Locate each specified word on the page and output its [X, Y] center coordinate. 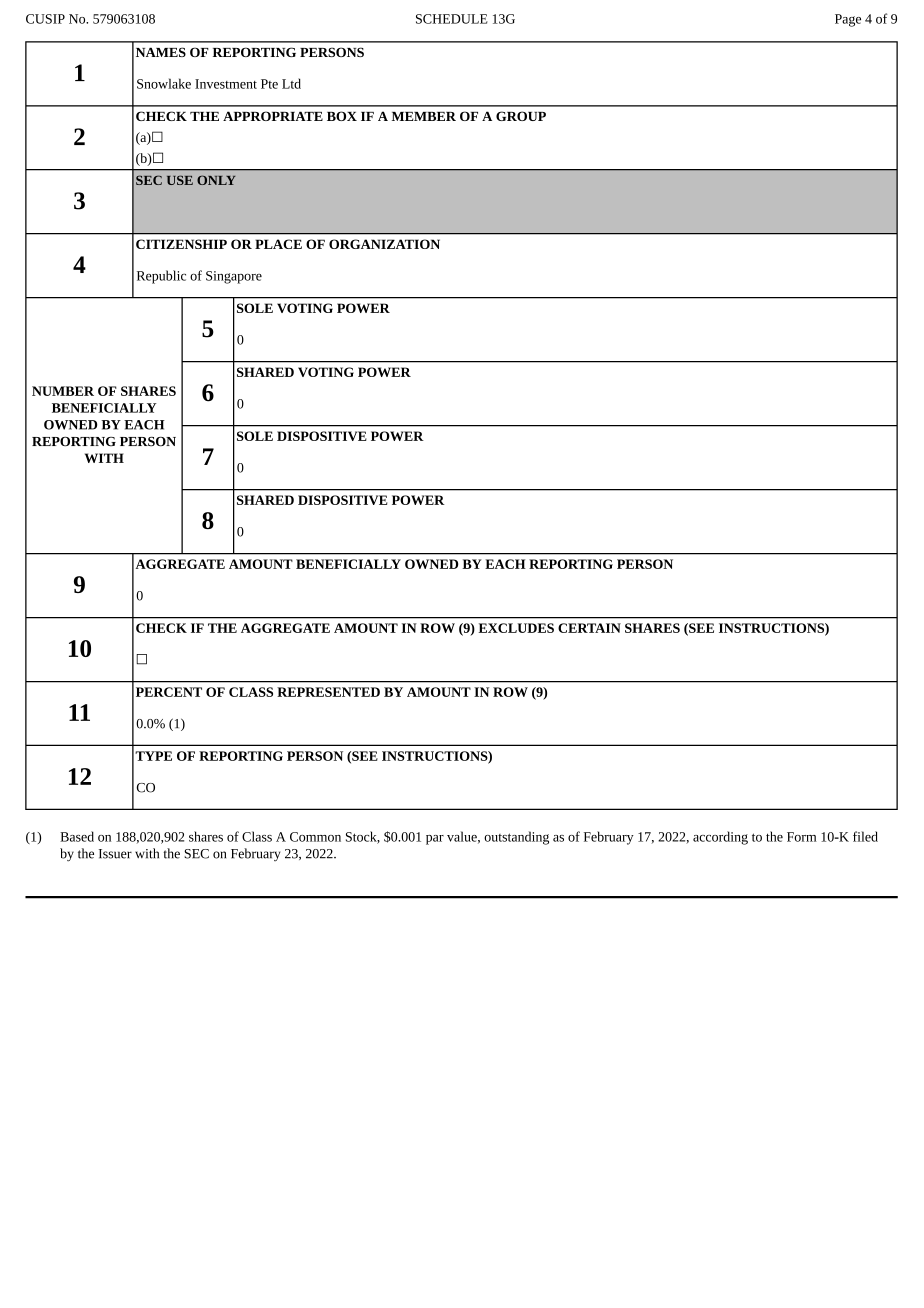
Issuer [115, 854]
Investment [226, 84]
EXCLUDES [516, 628]
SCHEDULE [452, 19]
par [435, 840]
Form [802, 837]
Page [848, 20]
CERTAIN [589, 628]
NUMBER [63, 391]
